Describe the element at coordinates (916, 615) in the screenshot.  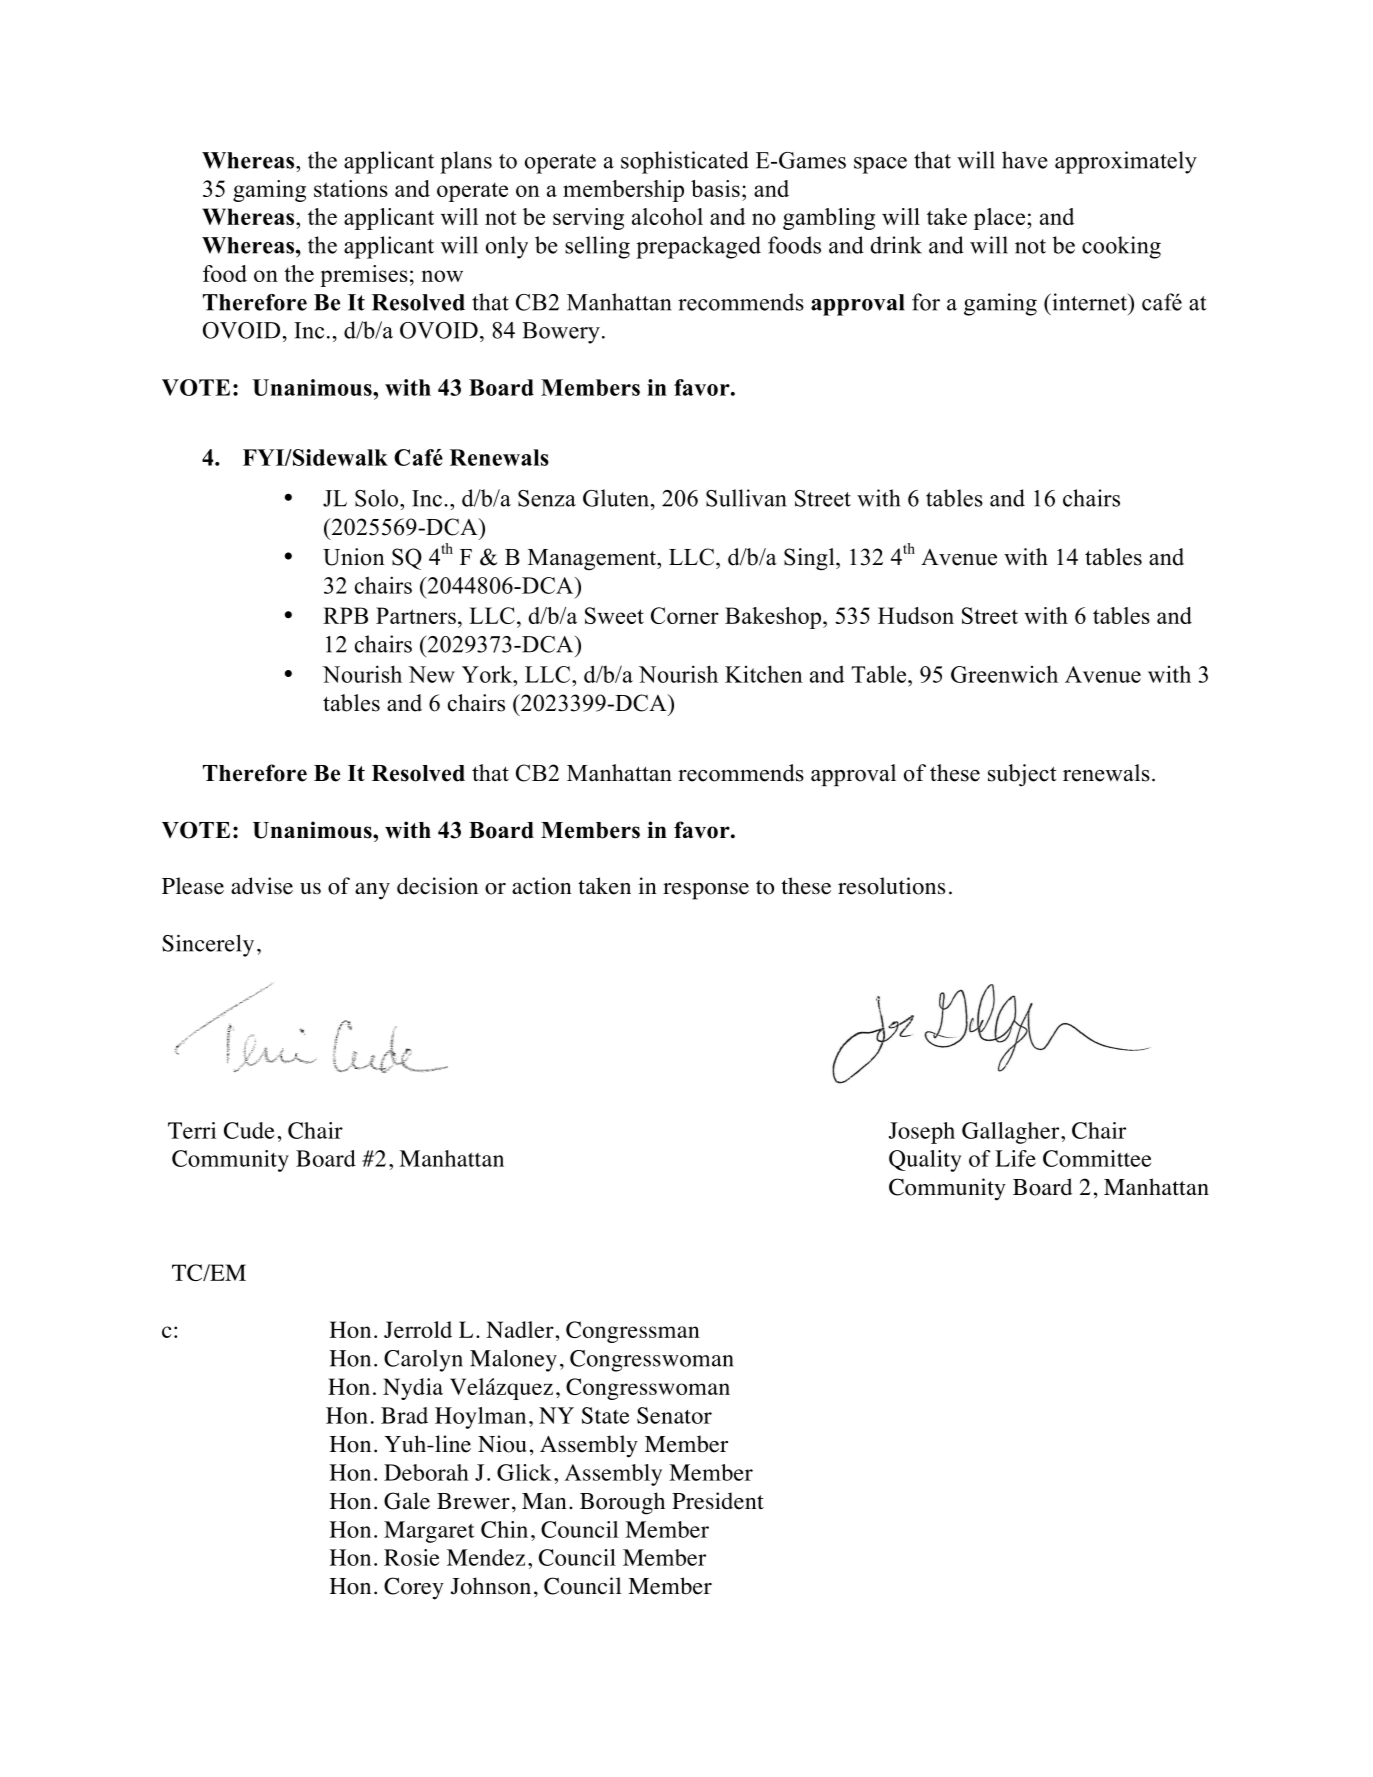
I see `Hudson` at that location.
